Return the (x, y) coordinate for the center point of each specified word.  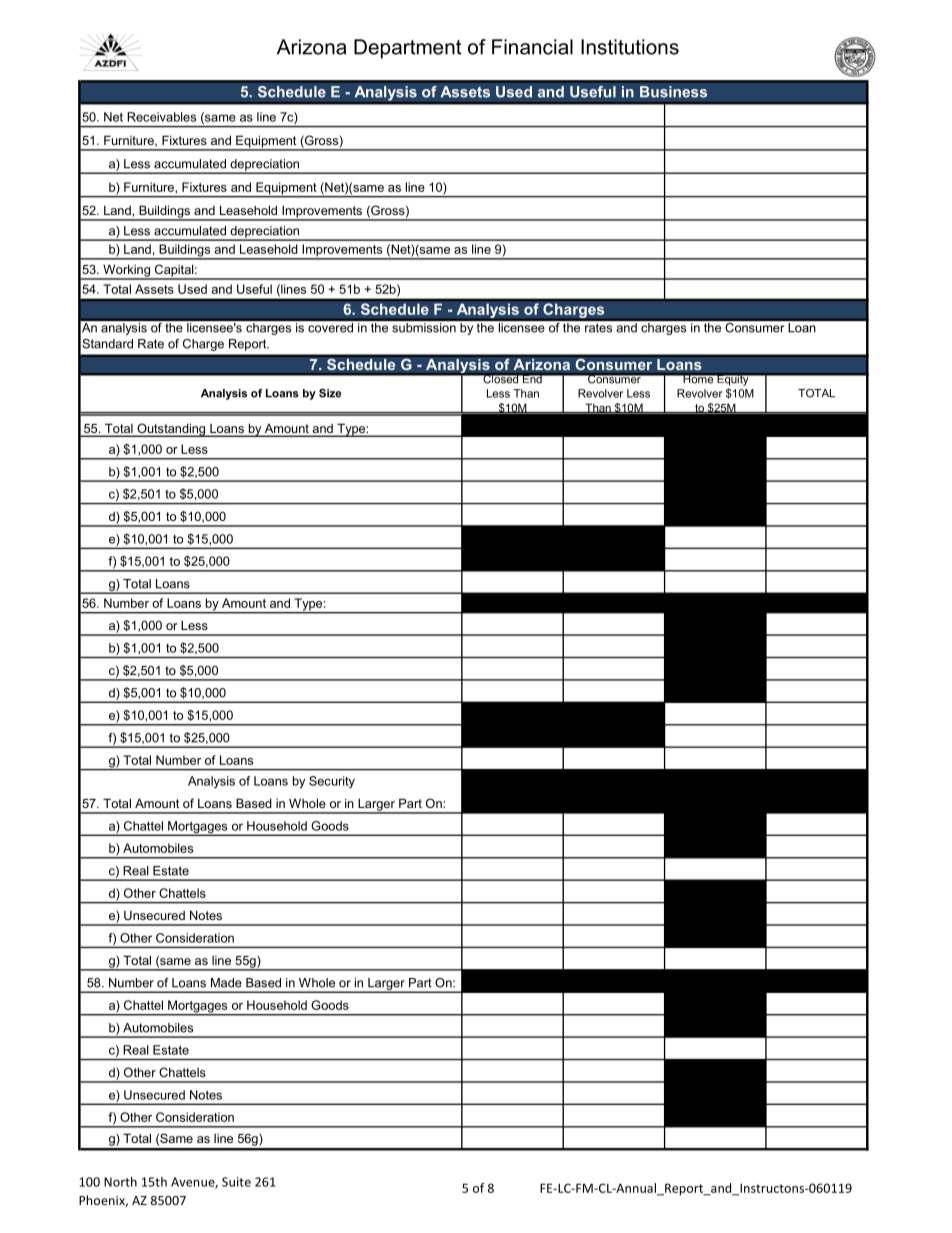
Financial (532, 47)
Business (673, 92)
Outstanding (171, 430)
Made (226, 983)
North (120, 1182)
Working (126, 271)
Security (332, 782)
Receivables (161, 117)
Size (330, 393)
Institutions (630, 47)
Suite (236, 1182)
